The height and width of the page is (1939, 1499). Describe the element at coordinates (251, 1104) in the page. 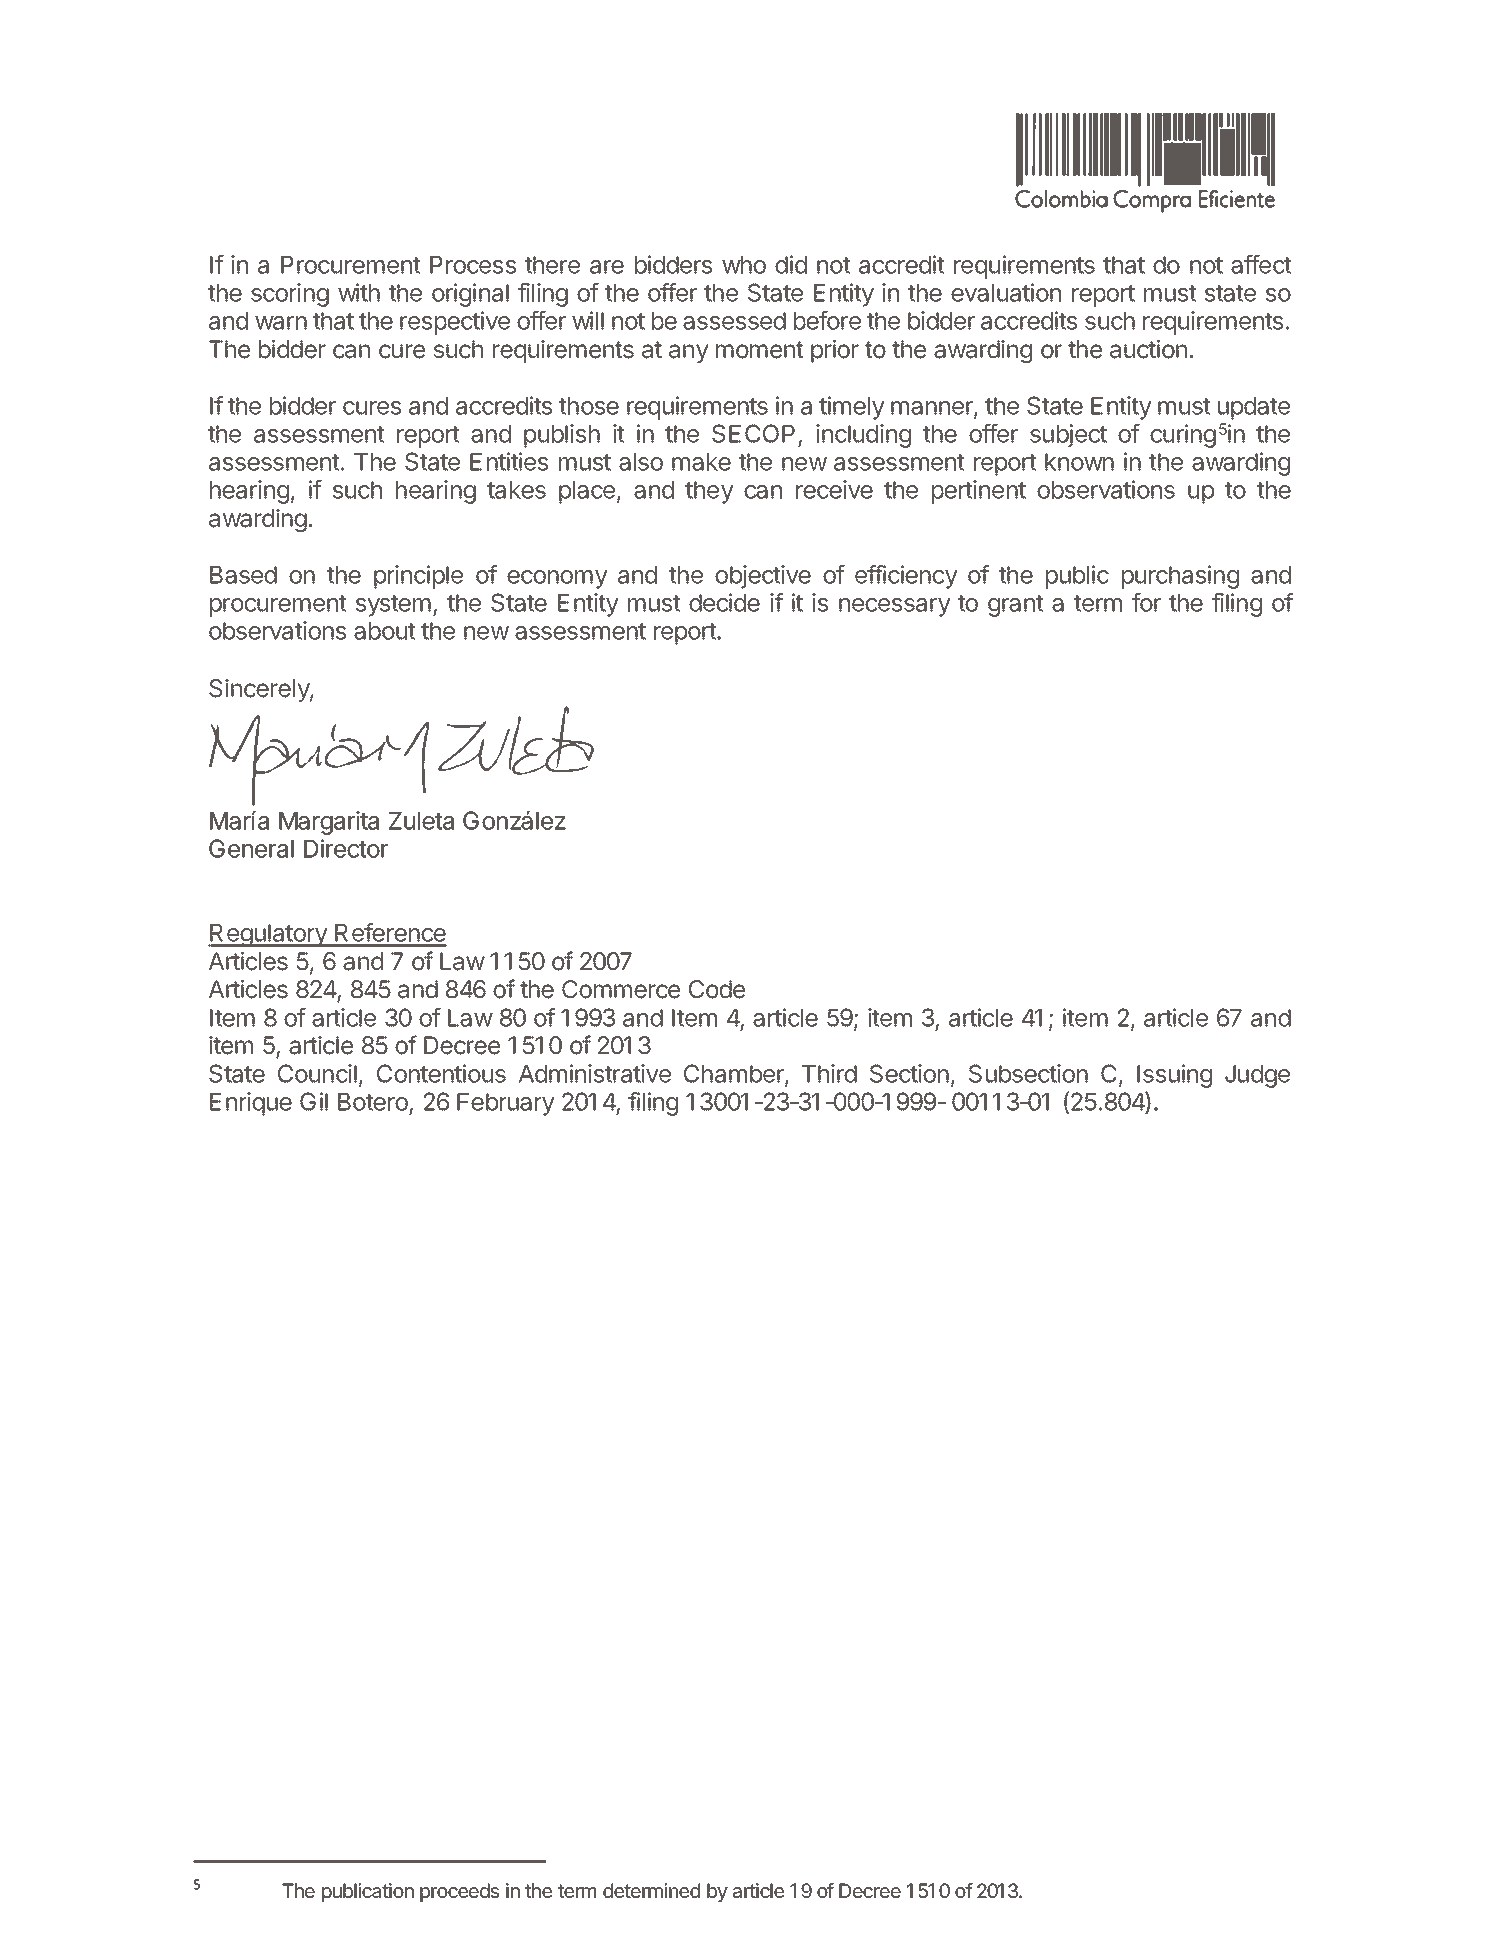

I see `Enrique` at that location.
